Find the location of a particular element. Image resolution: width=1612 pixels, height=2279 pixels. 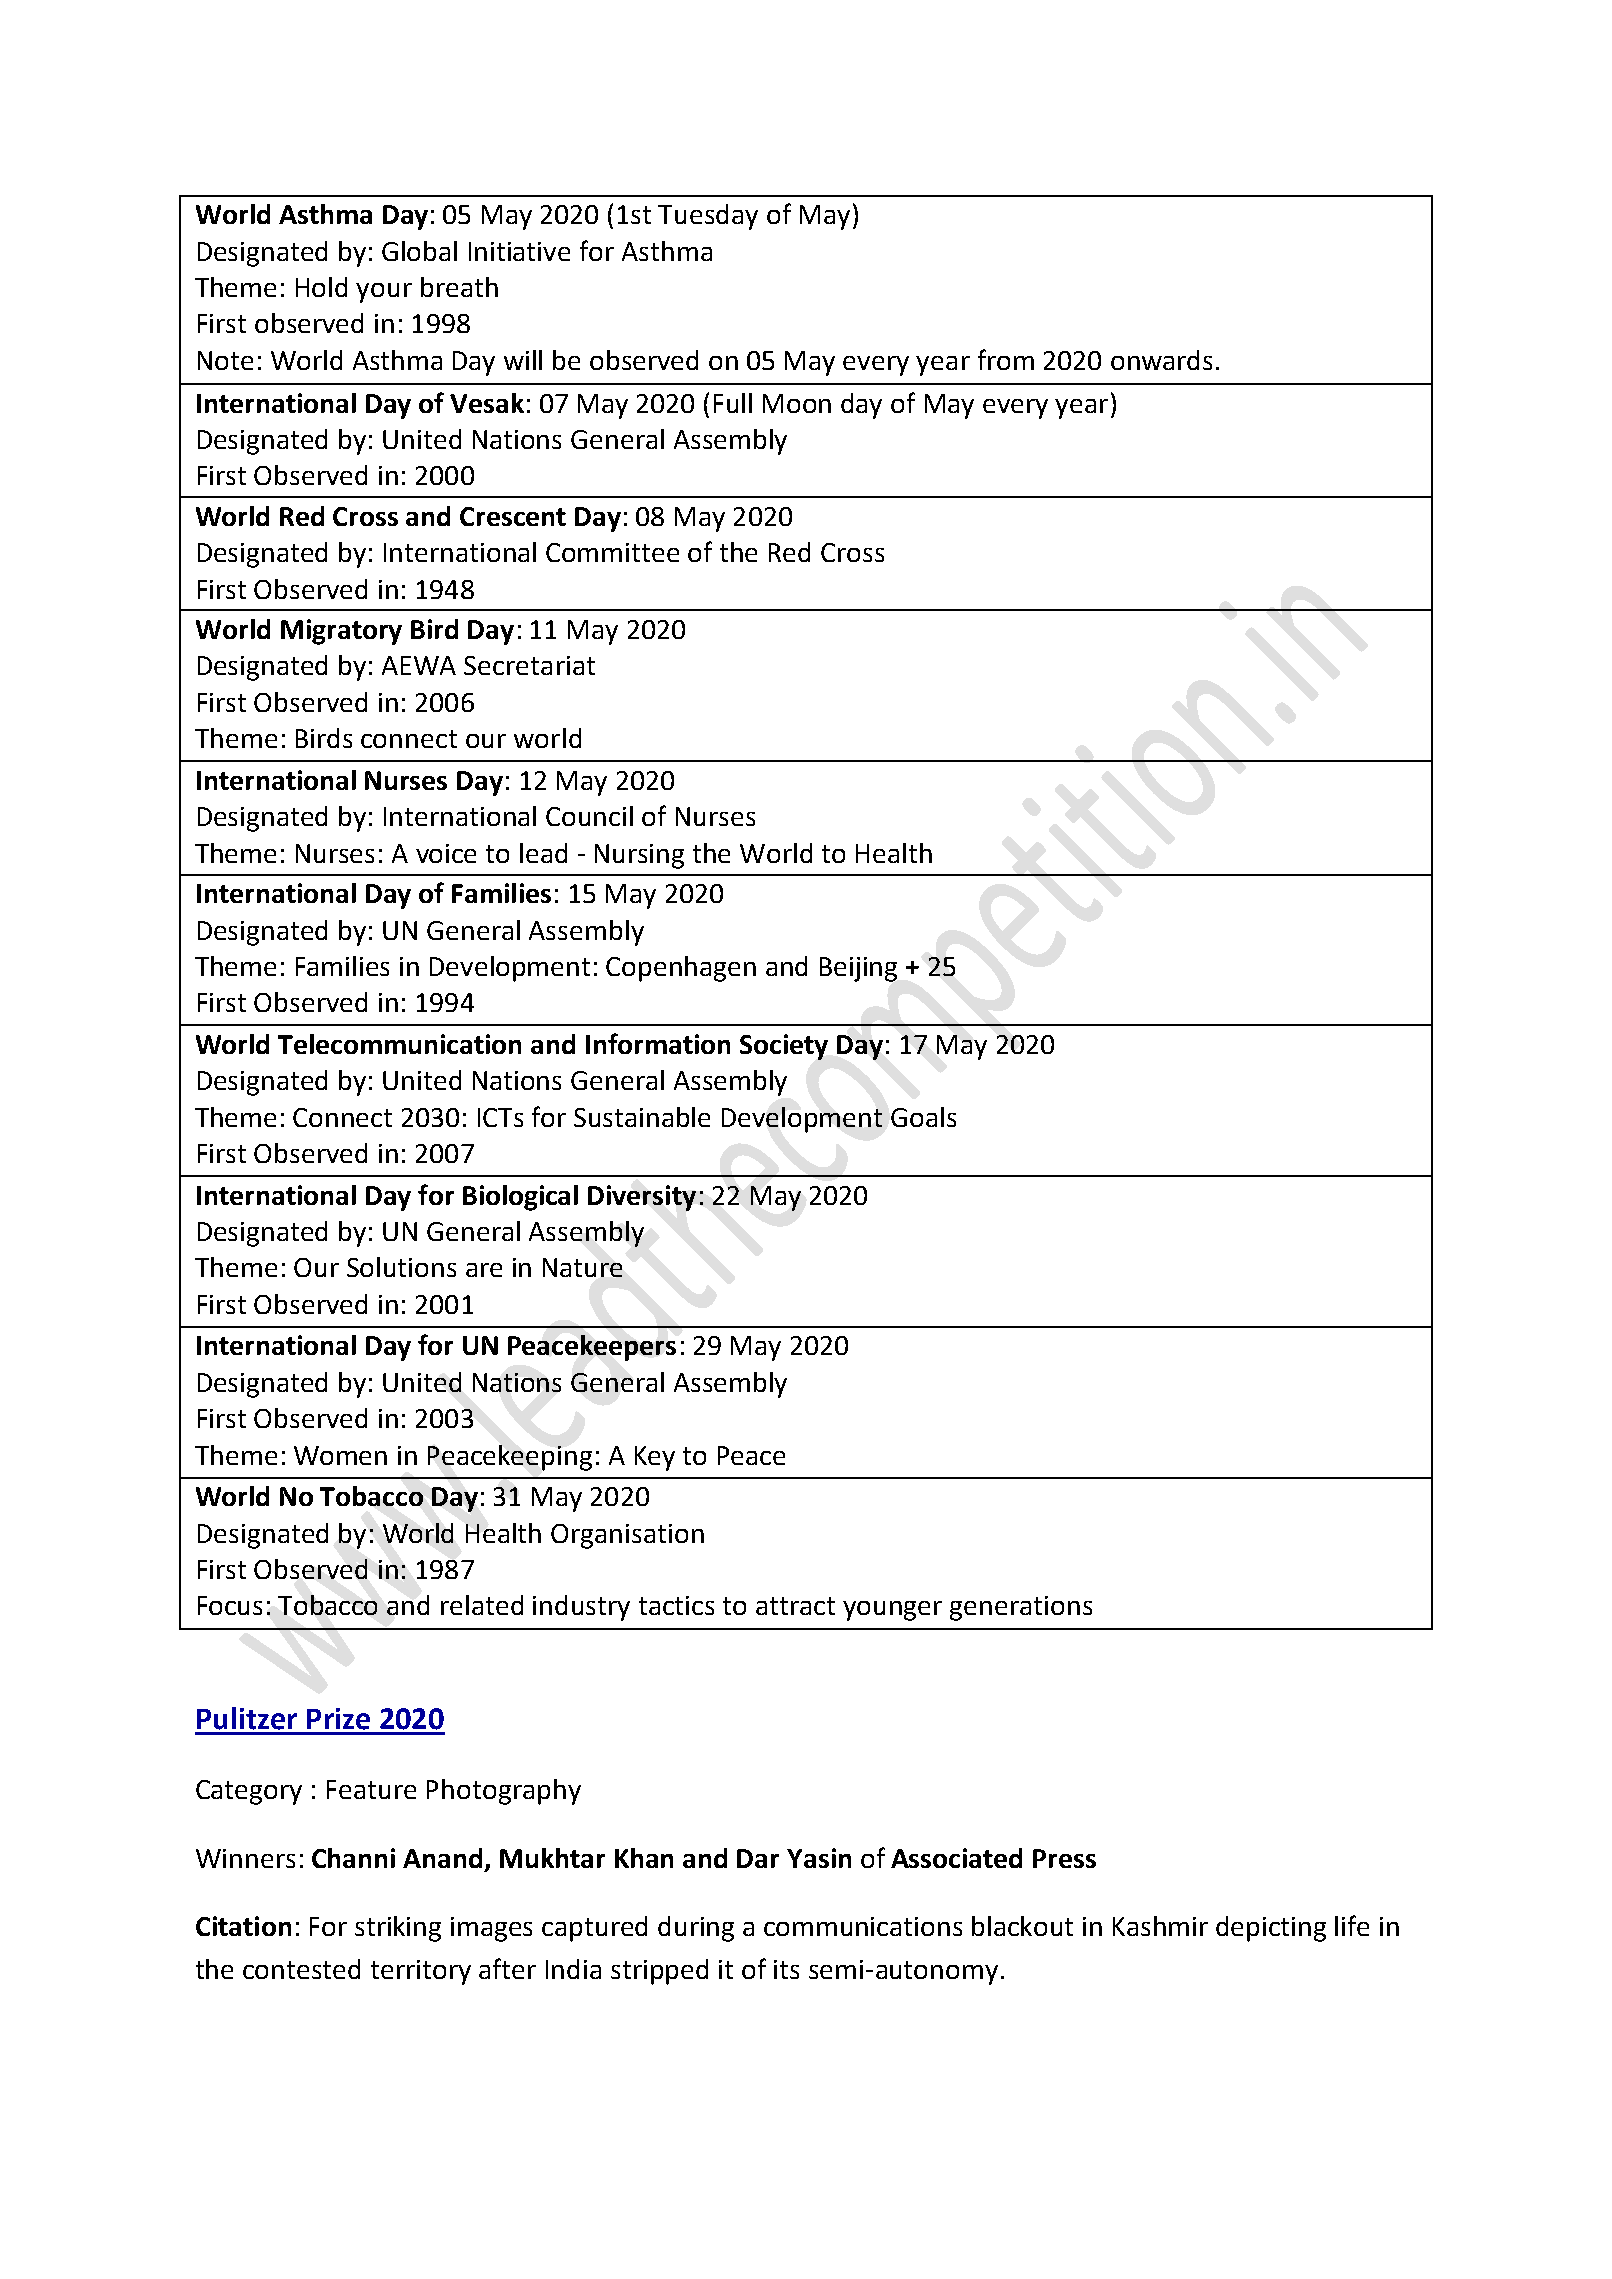

depicting is located at coordinates (1271, 1929).
